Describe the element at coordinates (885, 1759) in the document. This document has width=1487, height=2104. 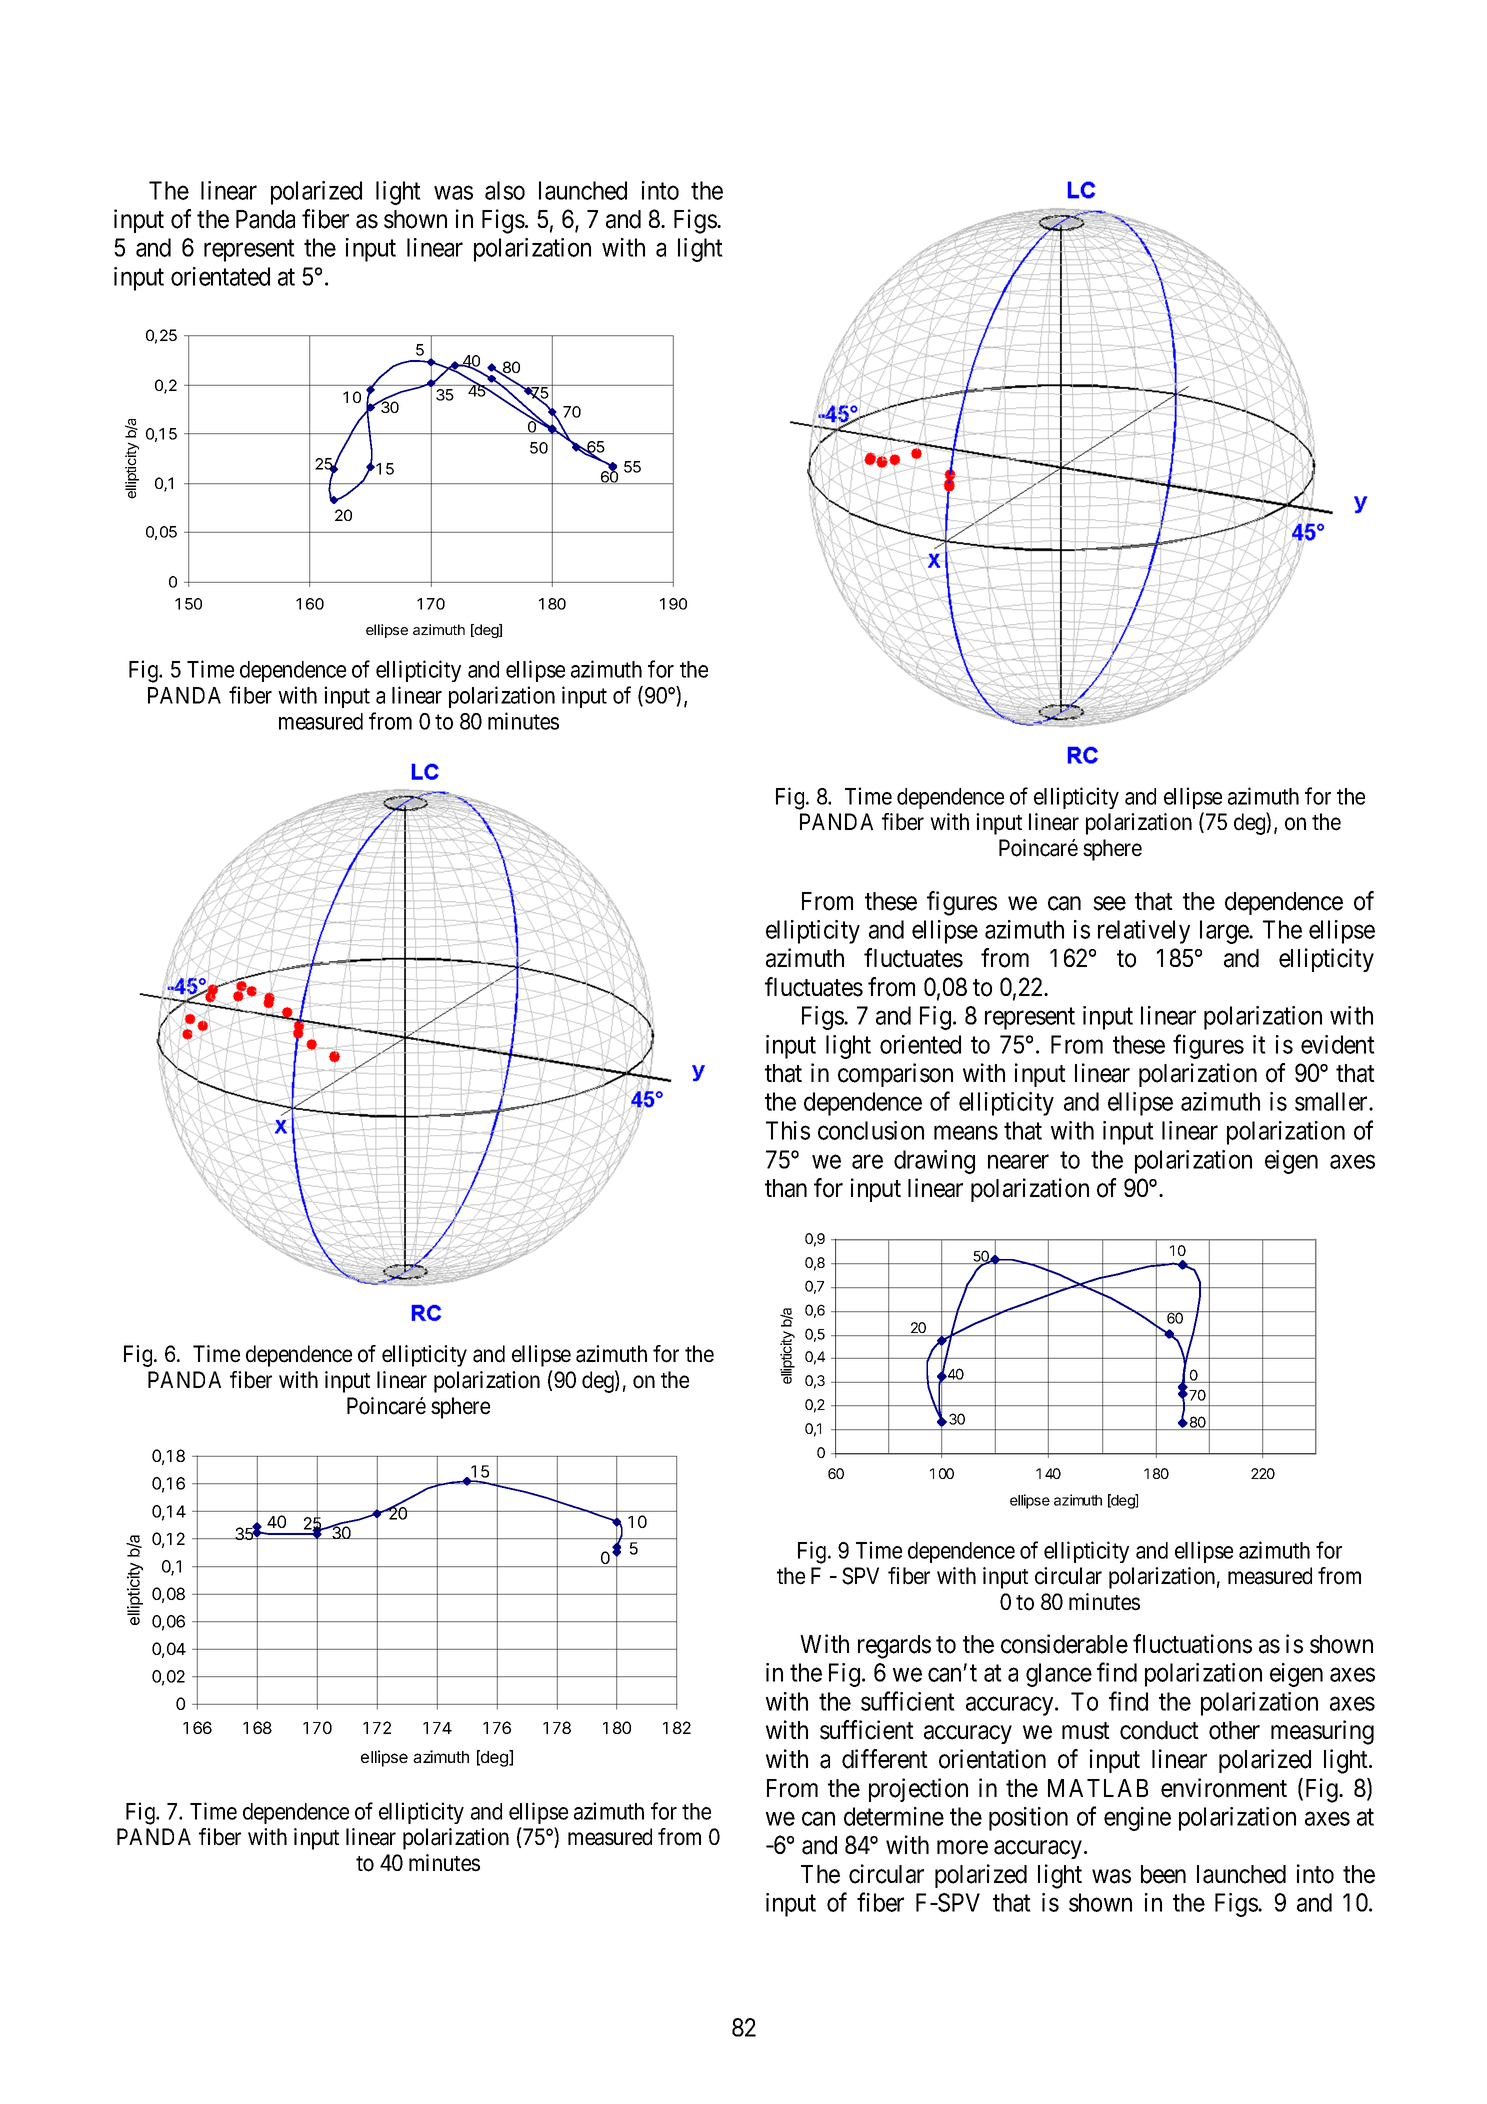
I see `different` at that location.
